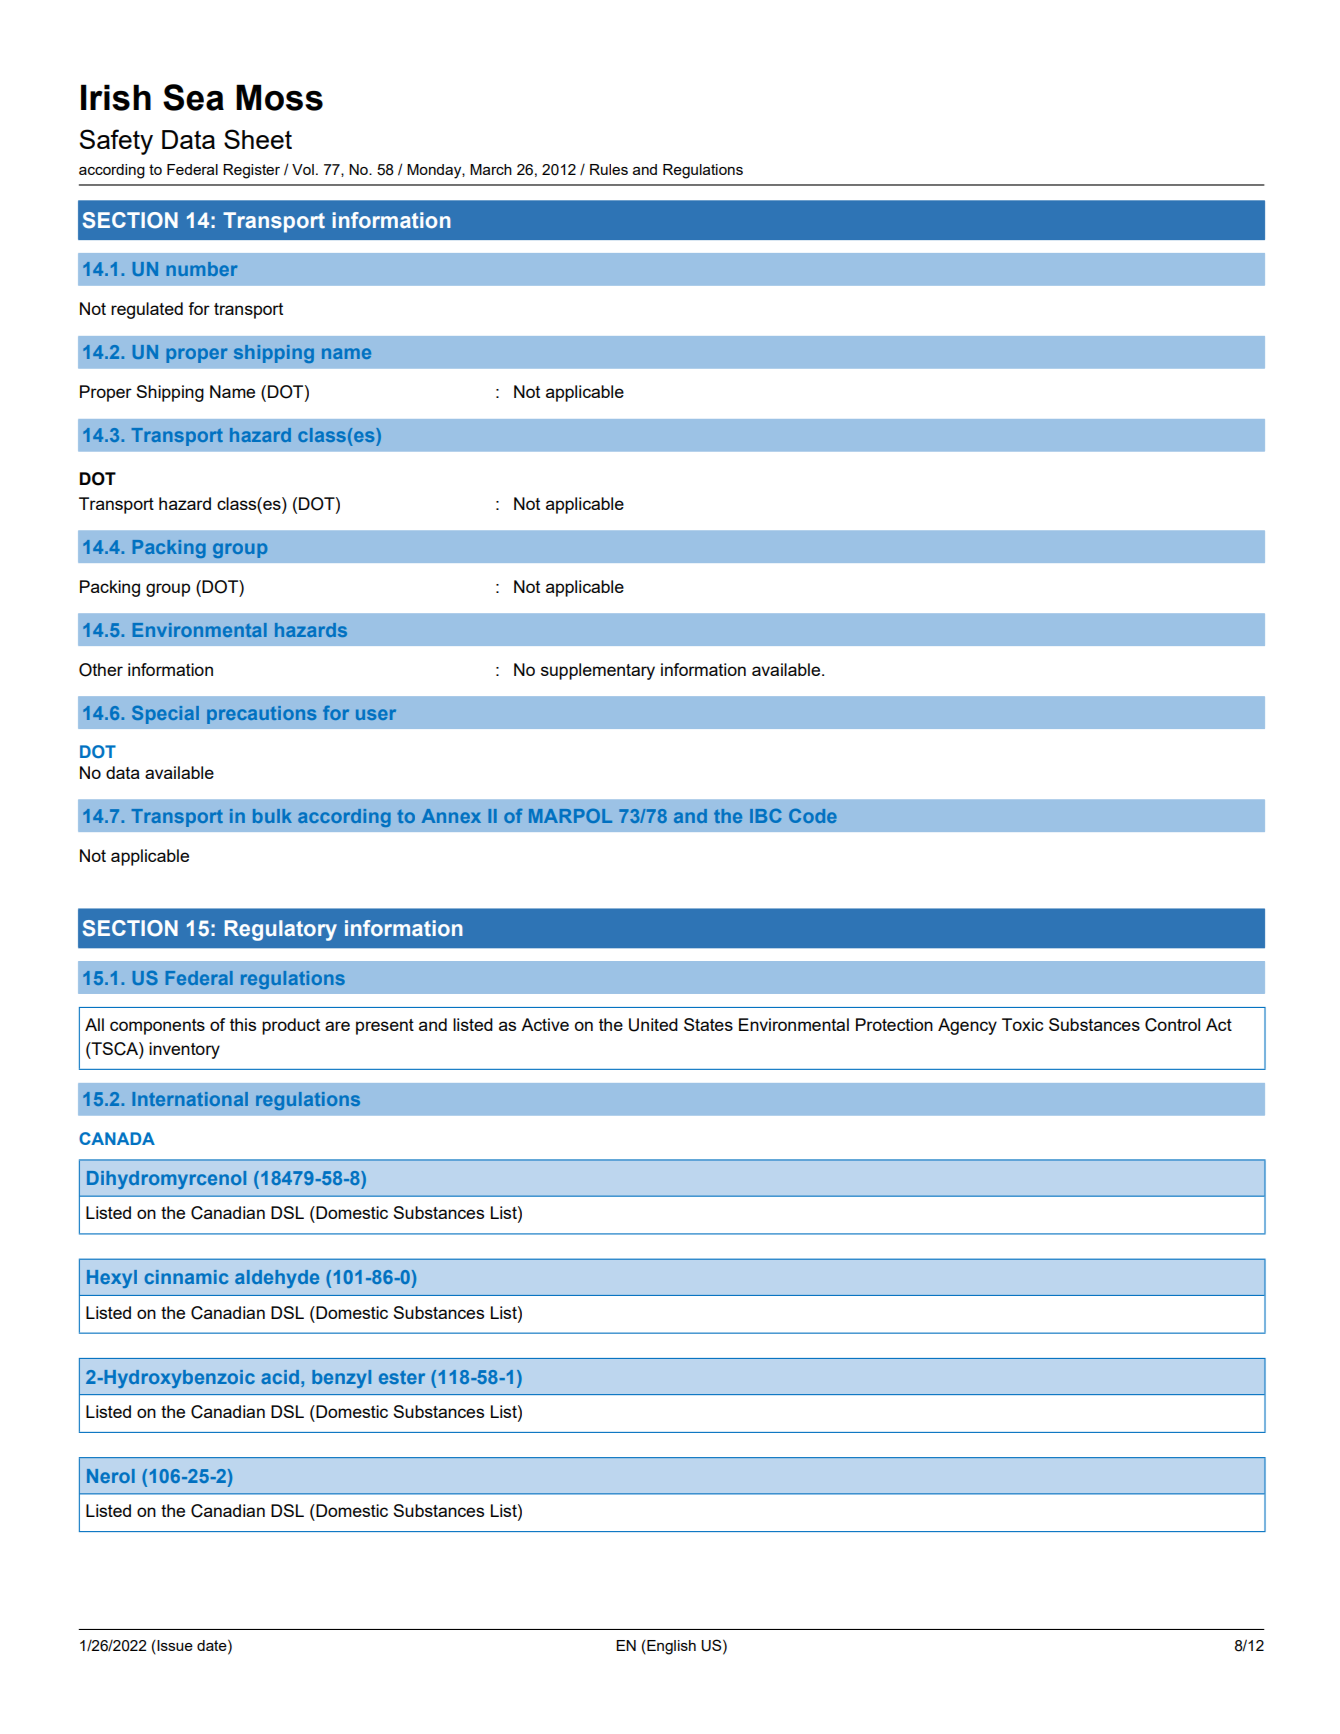 This image has width=1340, height=1734. Describe the element at coordinates (491, 169) in the image. I see `March` at that location.
